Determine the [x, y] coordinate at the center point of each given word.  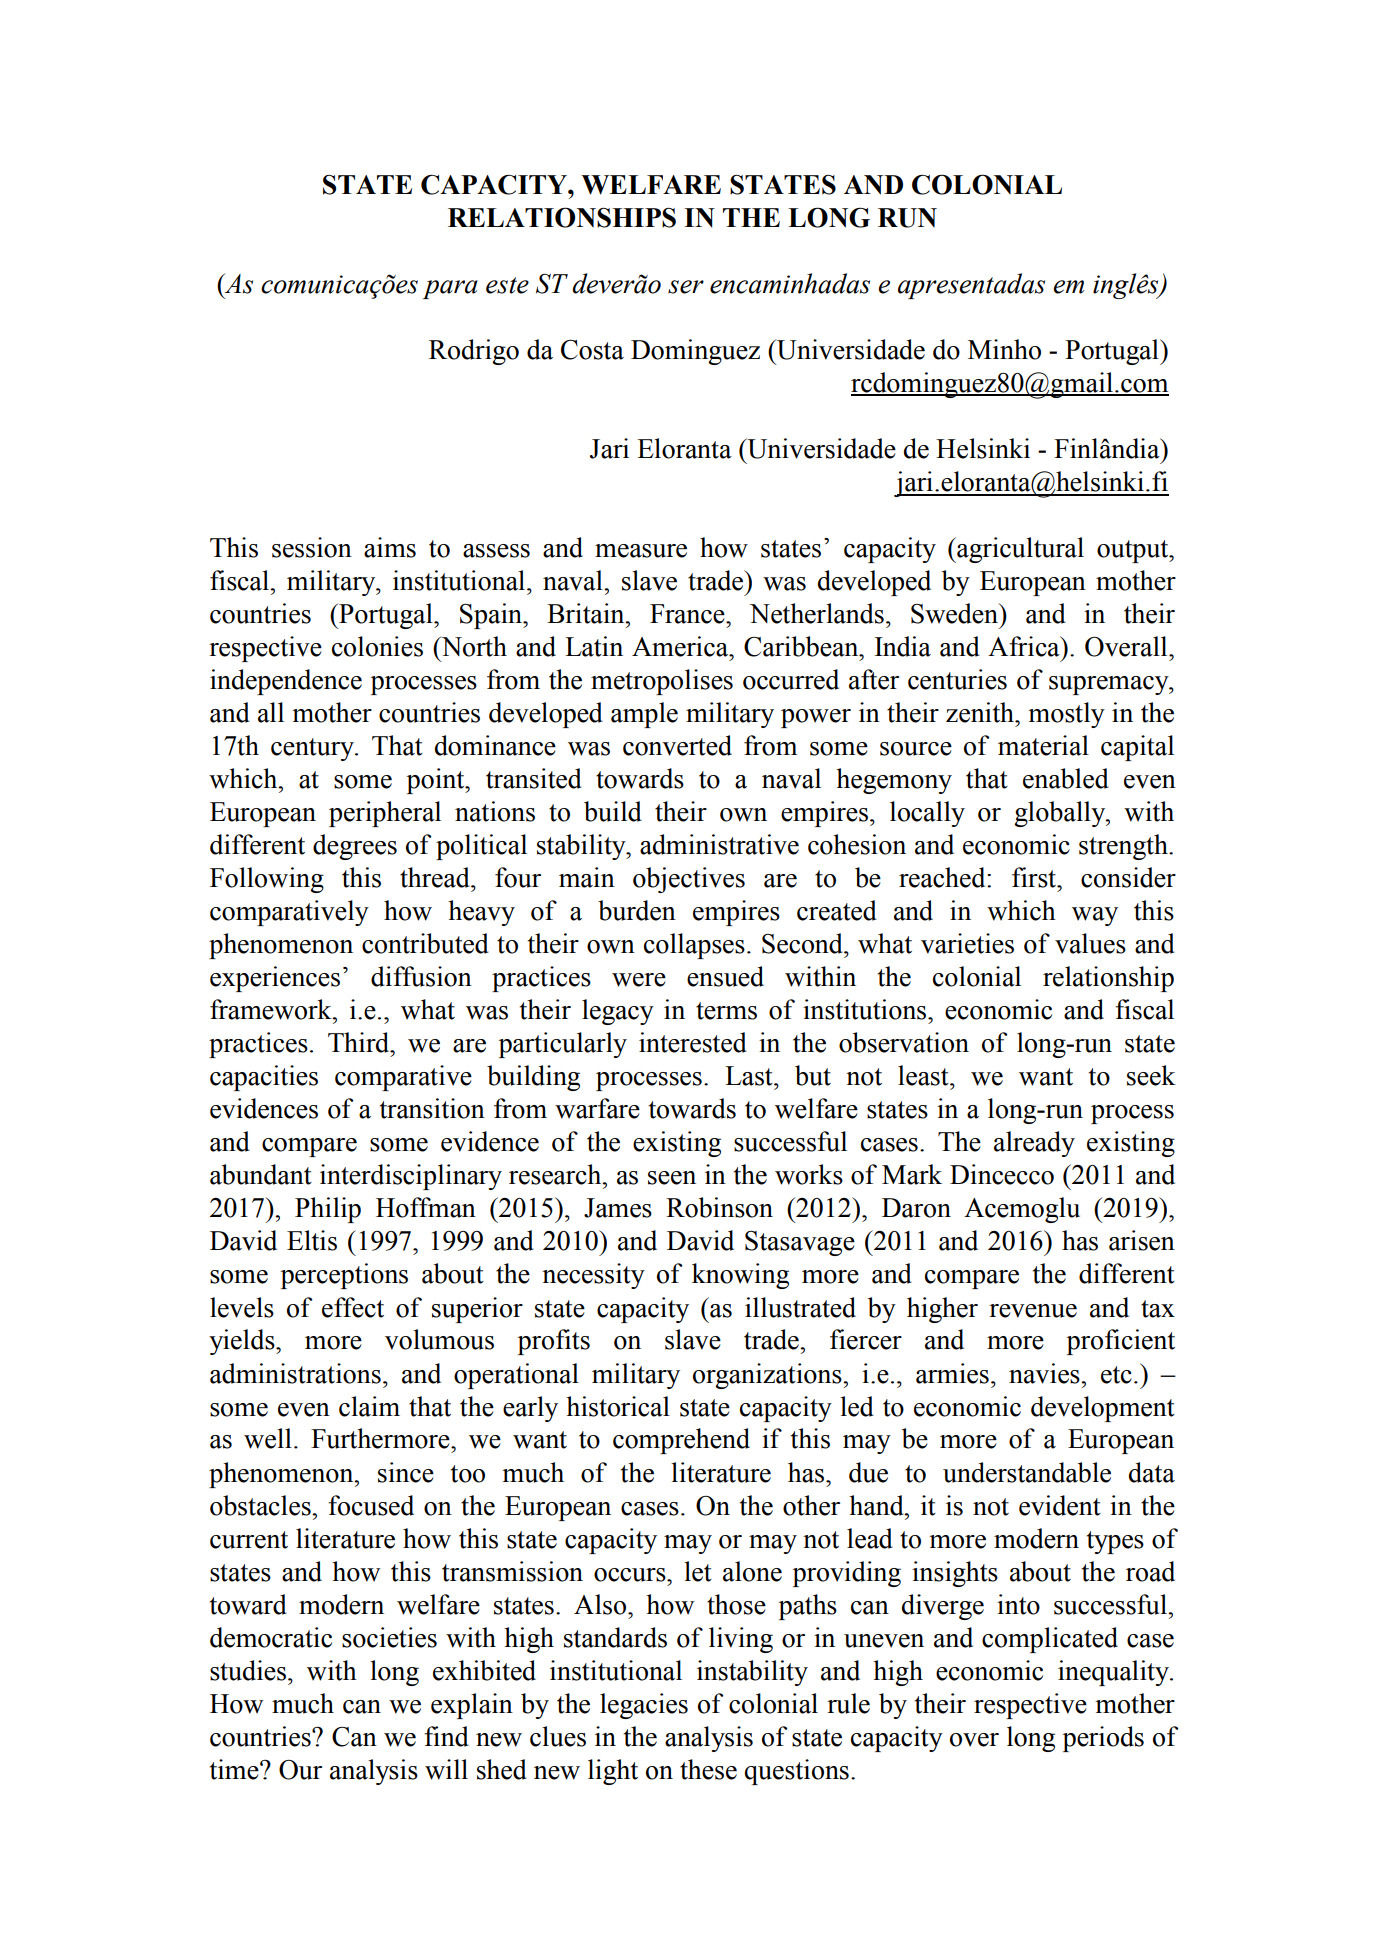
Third [360, 1042]
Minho [1004, 349]
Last [750, 1076]
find [446, 1736]
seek [1151, 1075]
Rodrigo [474, 352]
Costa [592, 350]
